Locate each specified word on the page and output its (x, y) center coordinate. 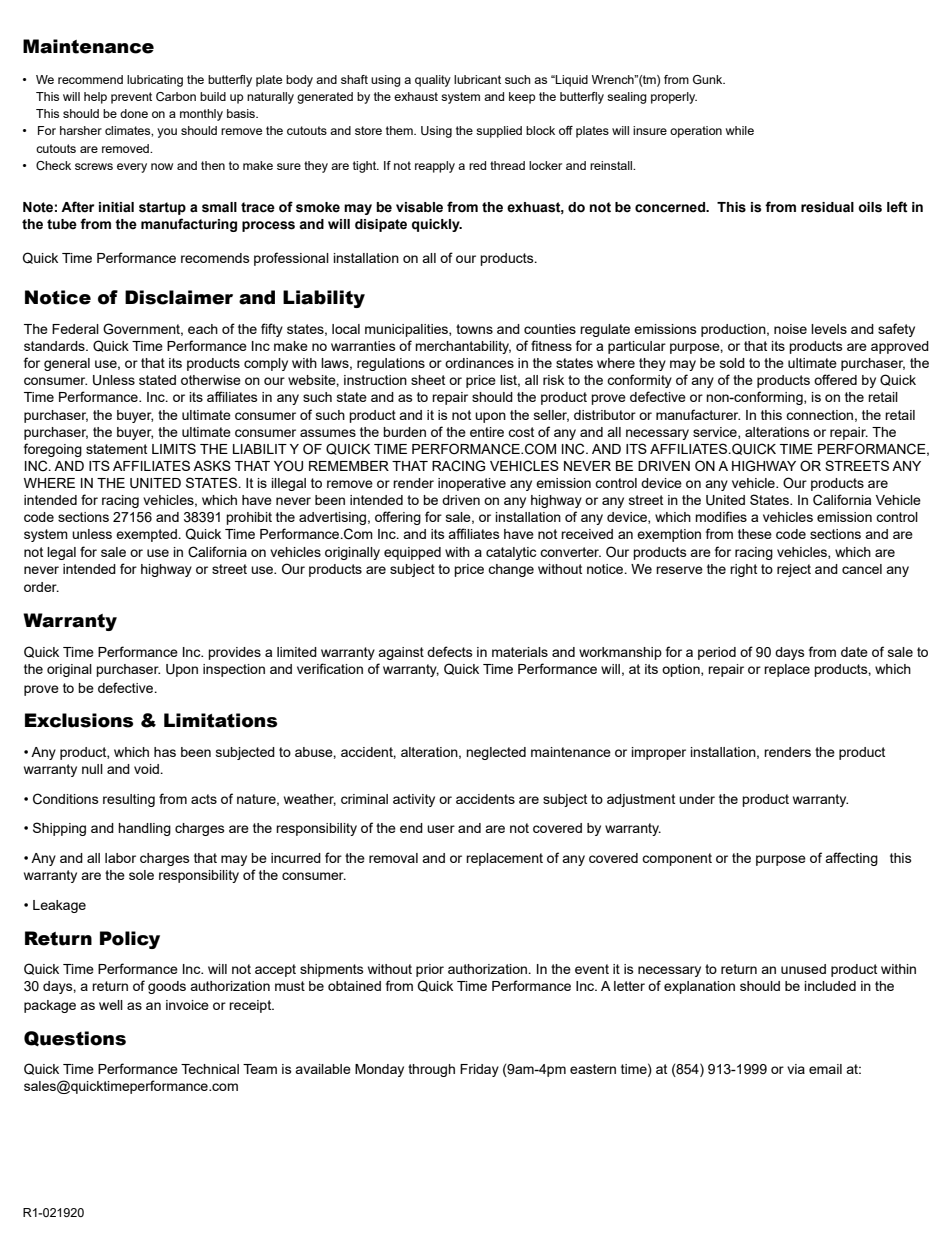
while (740, 130)
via (796, 1069)
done (134, 113)
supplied (499, 132)
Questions (75, 1039)
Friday (479, 1070)
